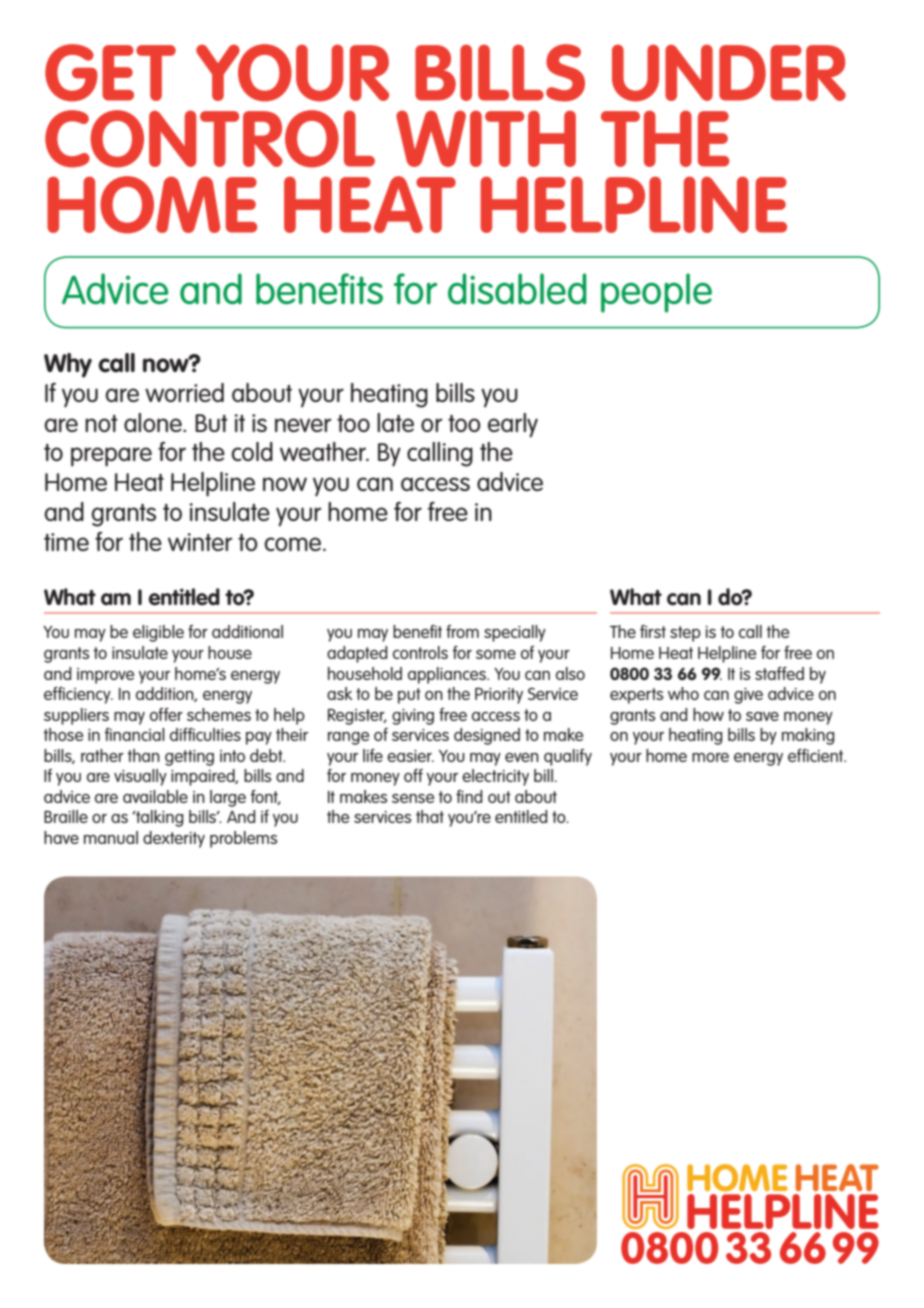 The width and height of the screenshot is (924, 1308). I want to click on more, so click(710, 757).
